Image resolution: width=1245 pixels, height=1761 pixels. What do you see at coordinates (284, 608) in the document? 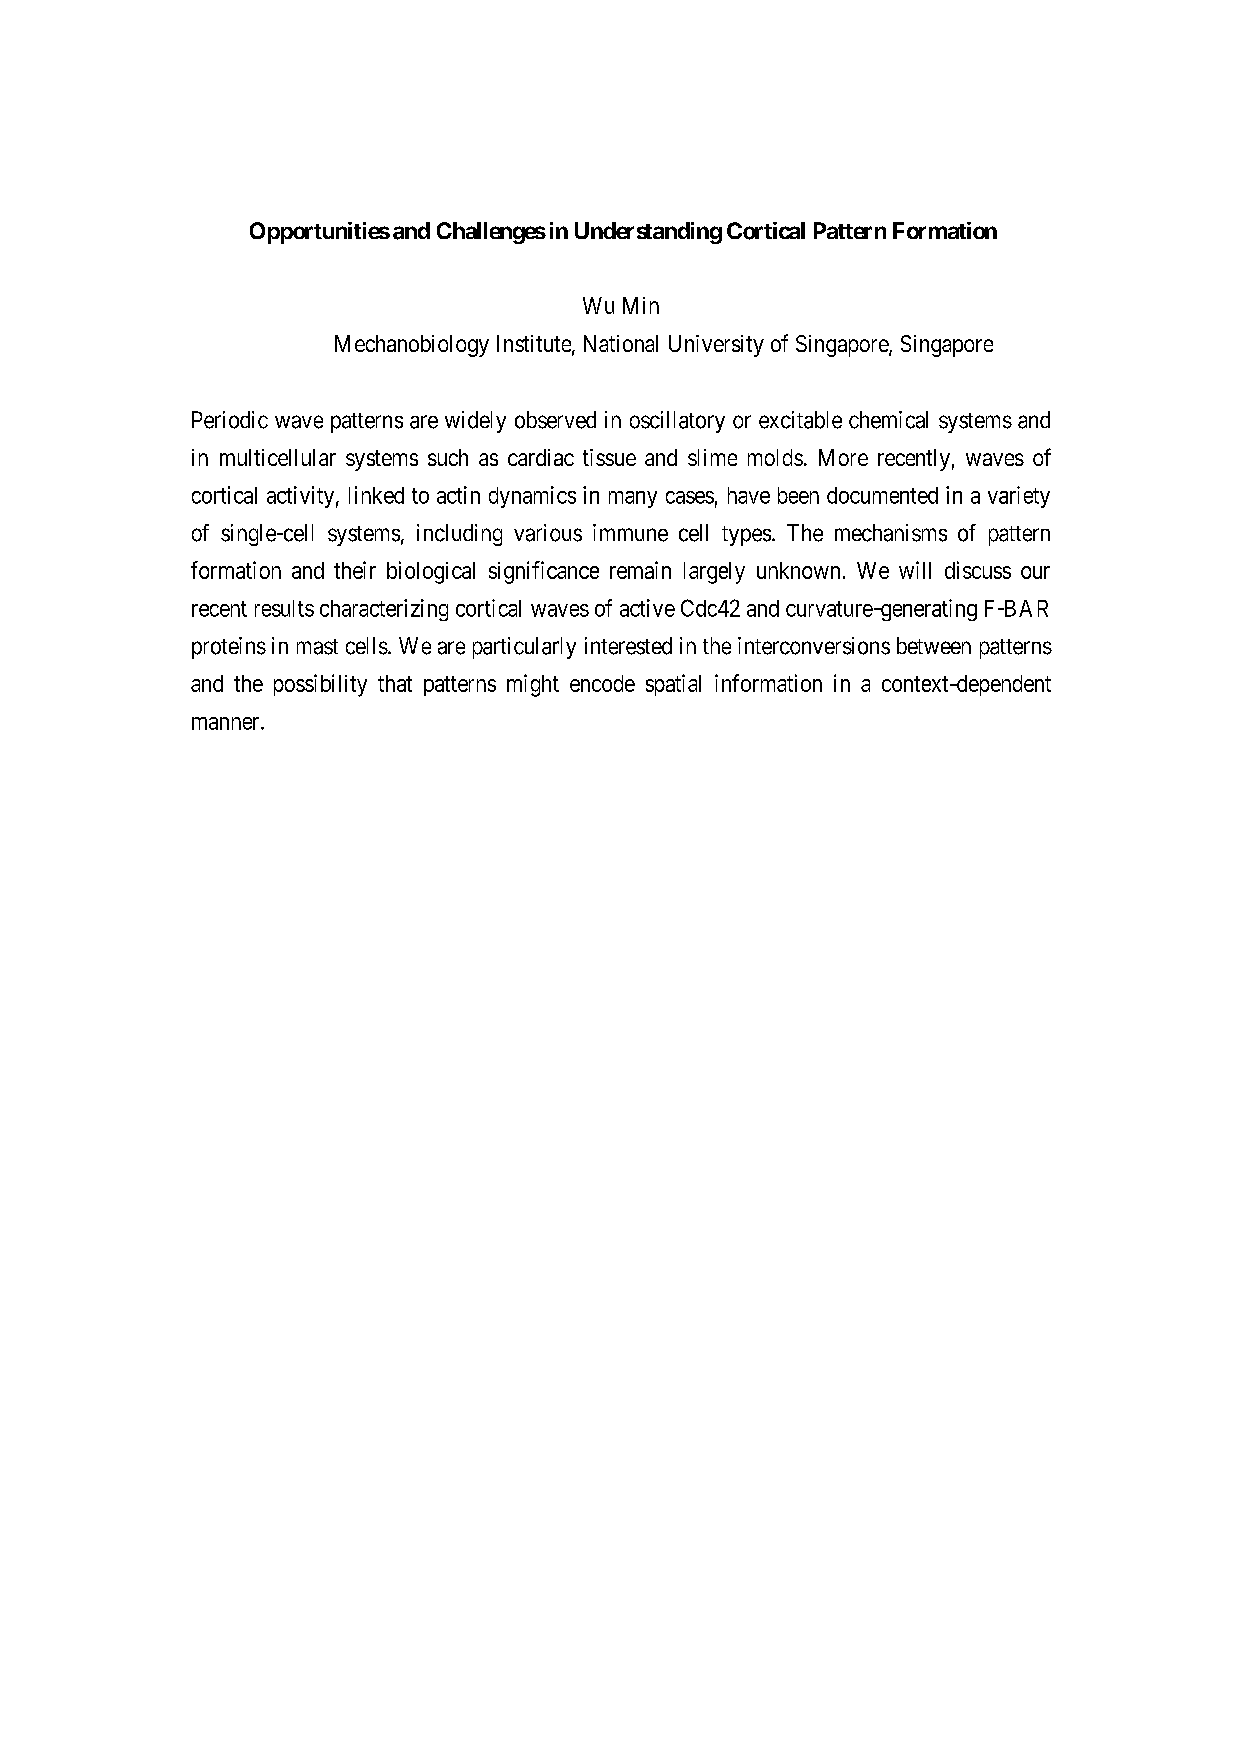
I see `results` at bounding box center [284, 608].
